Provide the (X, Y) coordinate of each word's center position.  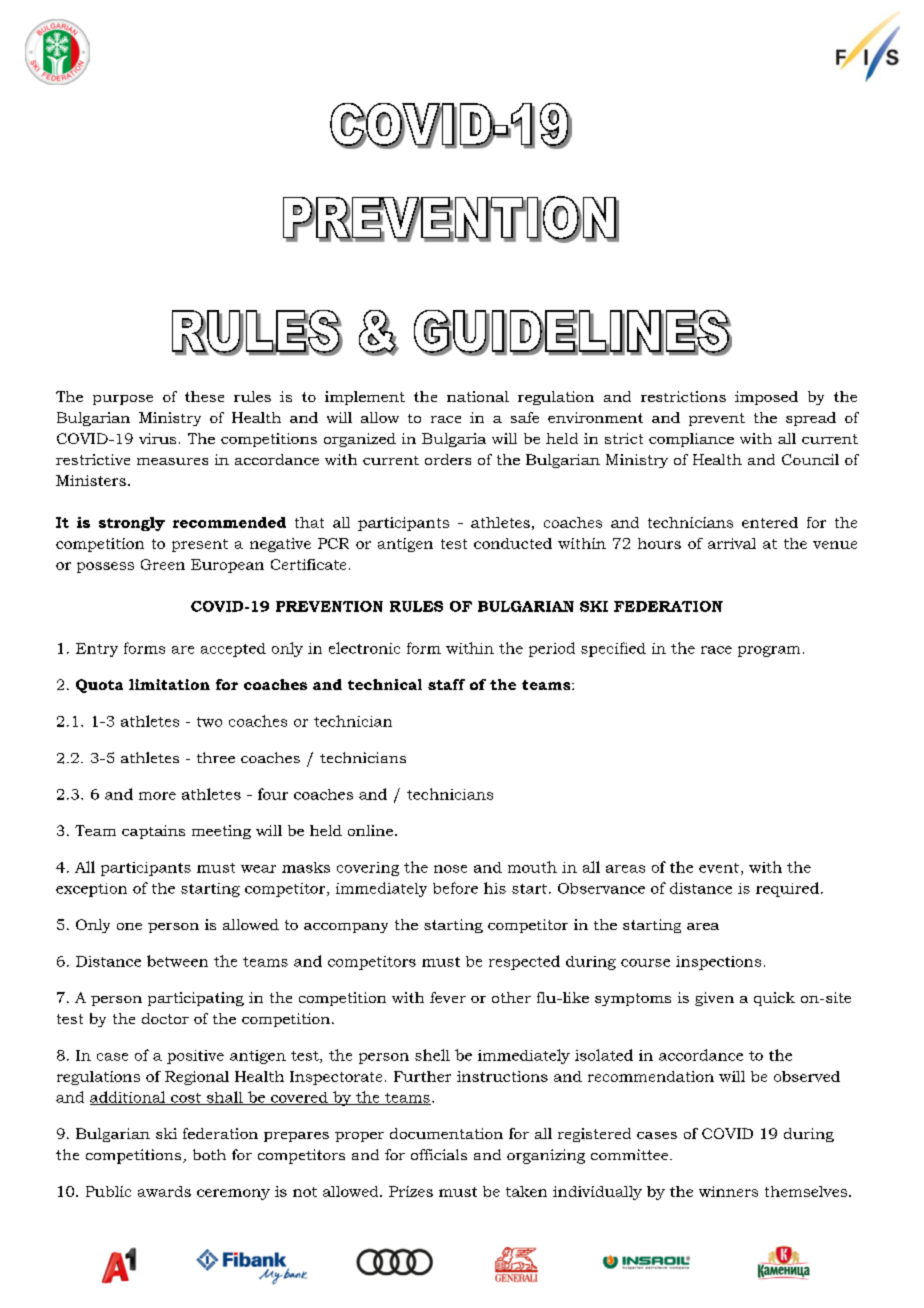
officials (439, 1154)
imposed (766, 398)
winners (728, 1191)
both (209, 1154)
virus (157, 438)
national (478, 396)
